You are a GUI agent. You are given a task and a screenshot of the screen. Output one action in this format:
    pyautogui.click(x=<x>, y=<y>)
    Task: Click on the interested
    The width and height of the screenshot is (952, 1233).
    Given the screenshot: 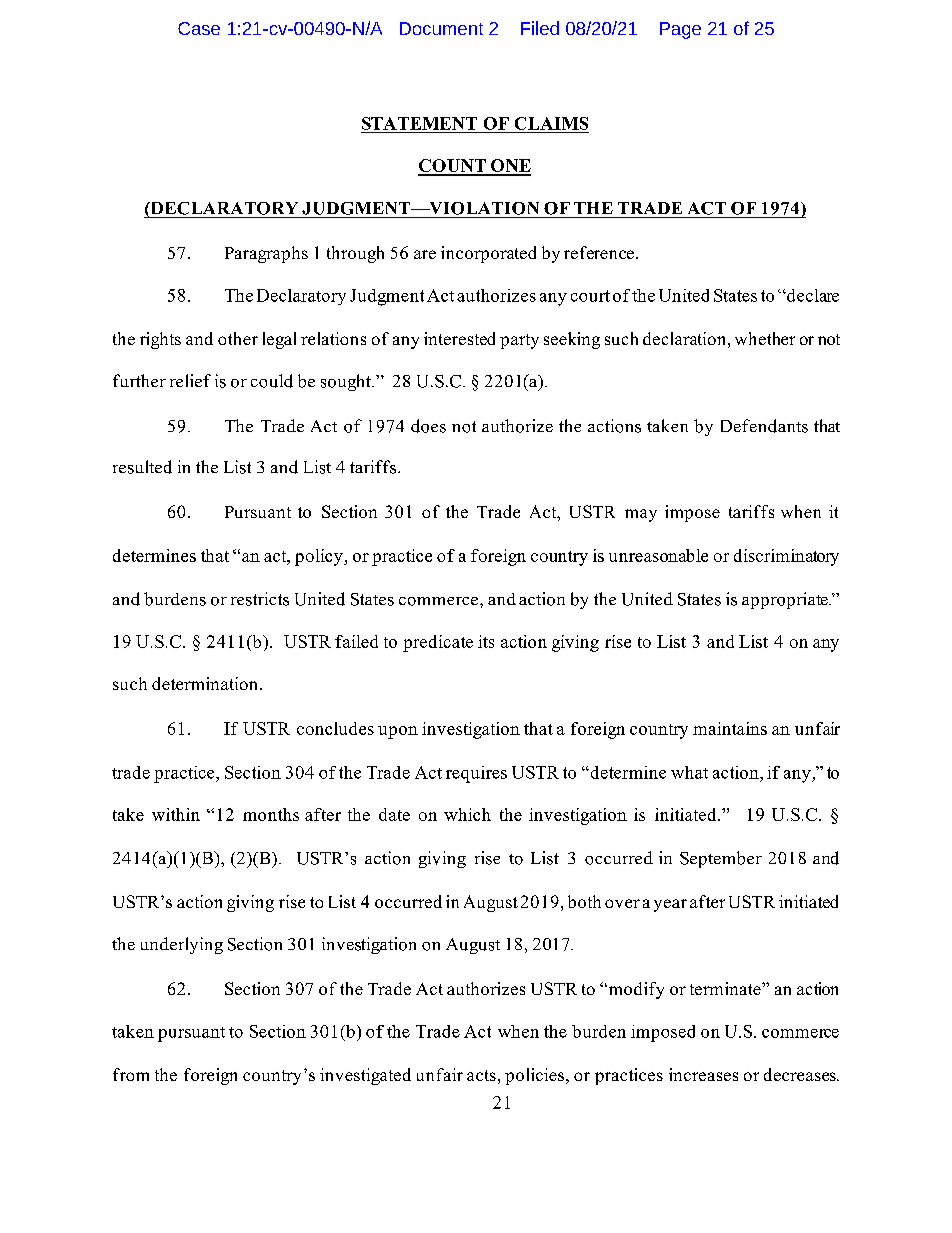 What is the action you would take?
    pyautogui.click(x=459, y=338)
